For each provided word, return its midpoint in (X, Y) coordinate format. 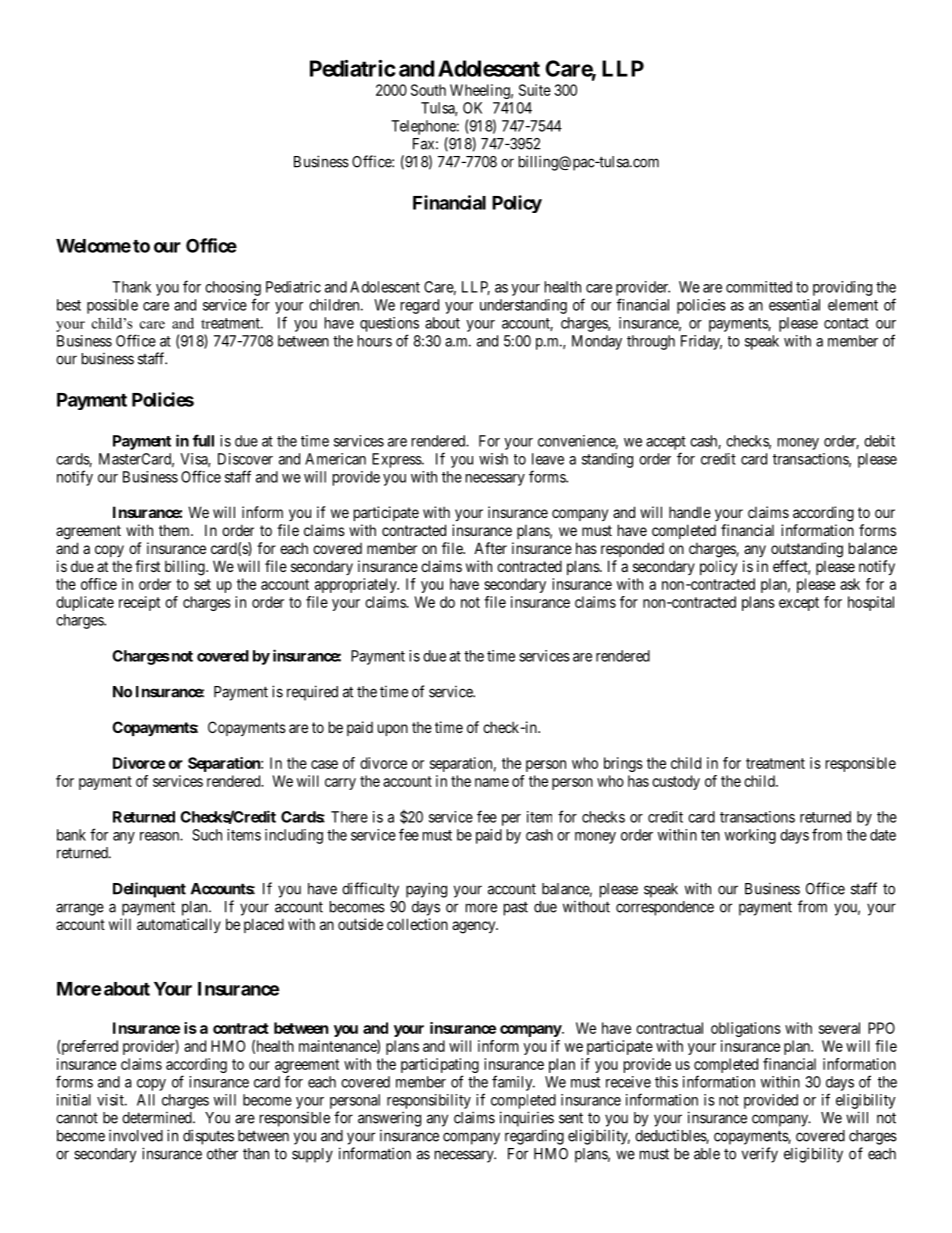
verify (760, 1155)
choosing (233, 288)
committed (759, 287)
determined (158, 1118)
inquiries (527, 1119)
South (428, 90)
